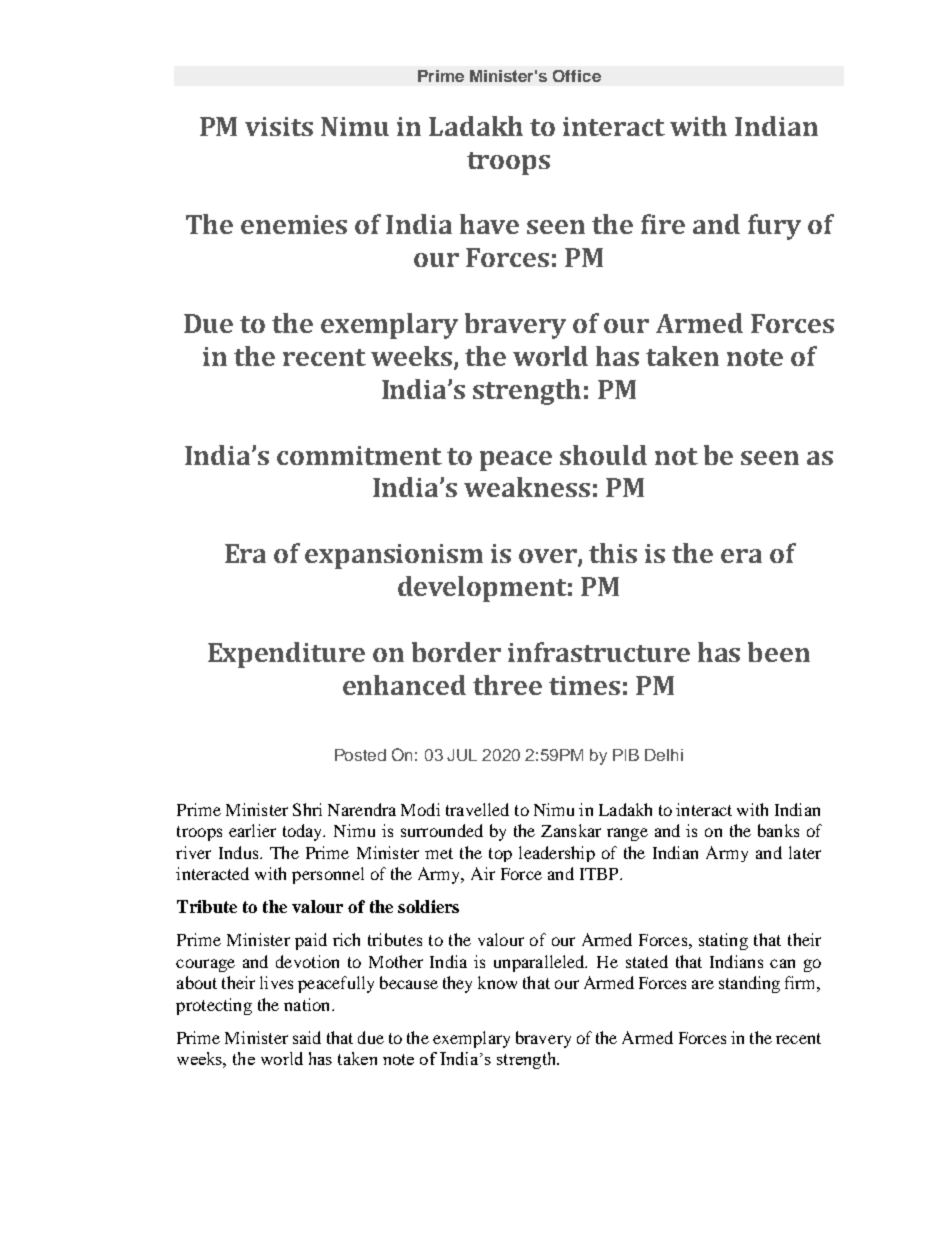 The height and width of the screenshot is (1233, 952). What do you see at coordinates (527, 487) in the screenshot?
I see `weakness` at bounding box center [527, 487].
